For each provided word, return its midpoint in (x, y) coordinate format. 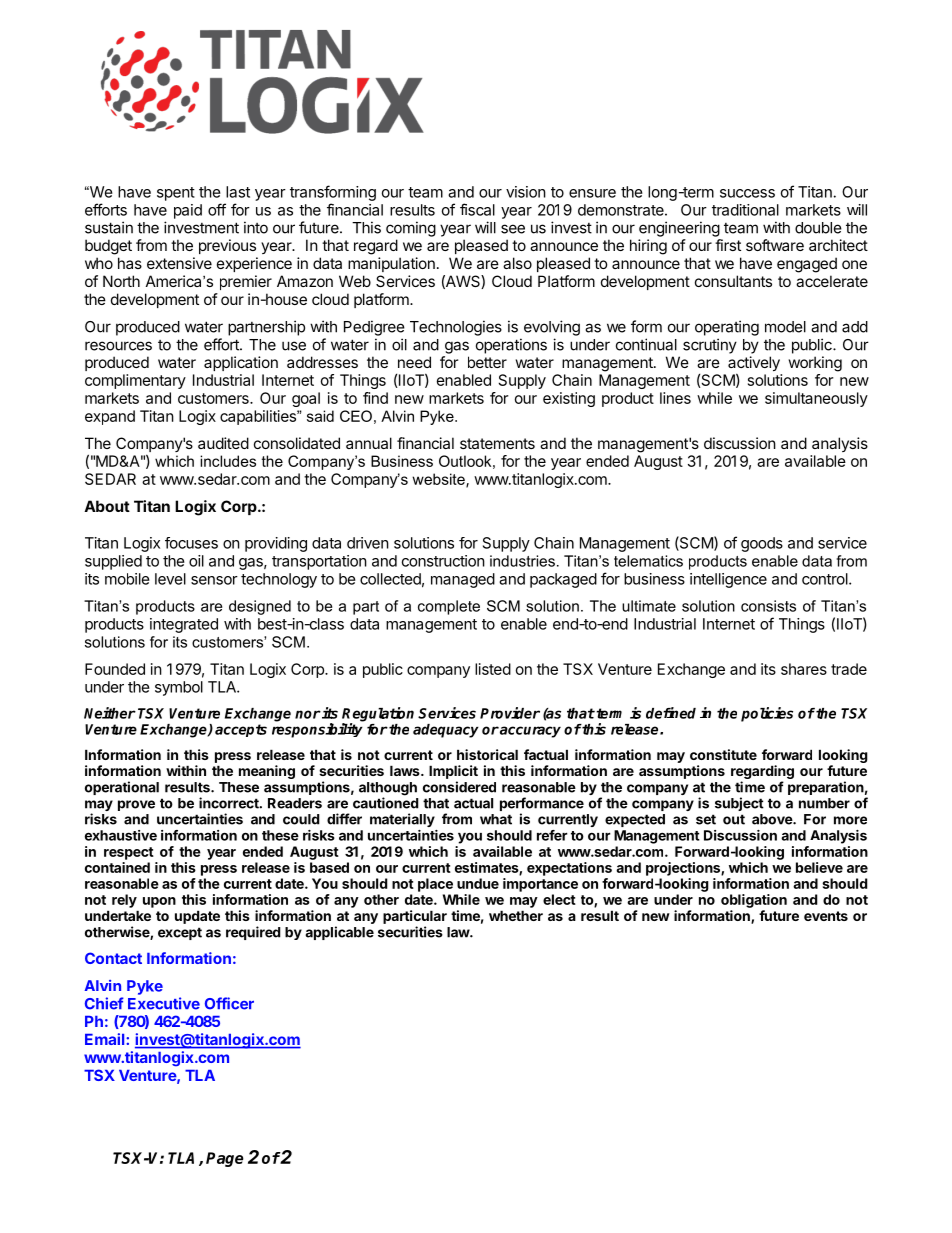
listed (493, 669)
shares (804, 669)
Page (225, 1159)
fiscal (477, 209)
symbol (179, 688)
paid (188, 211)
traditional (745, 210)
